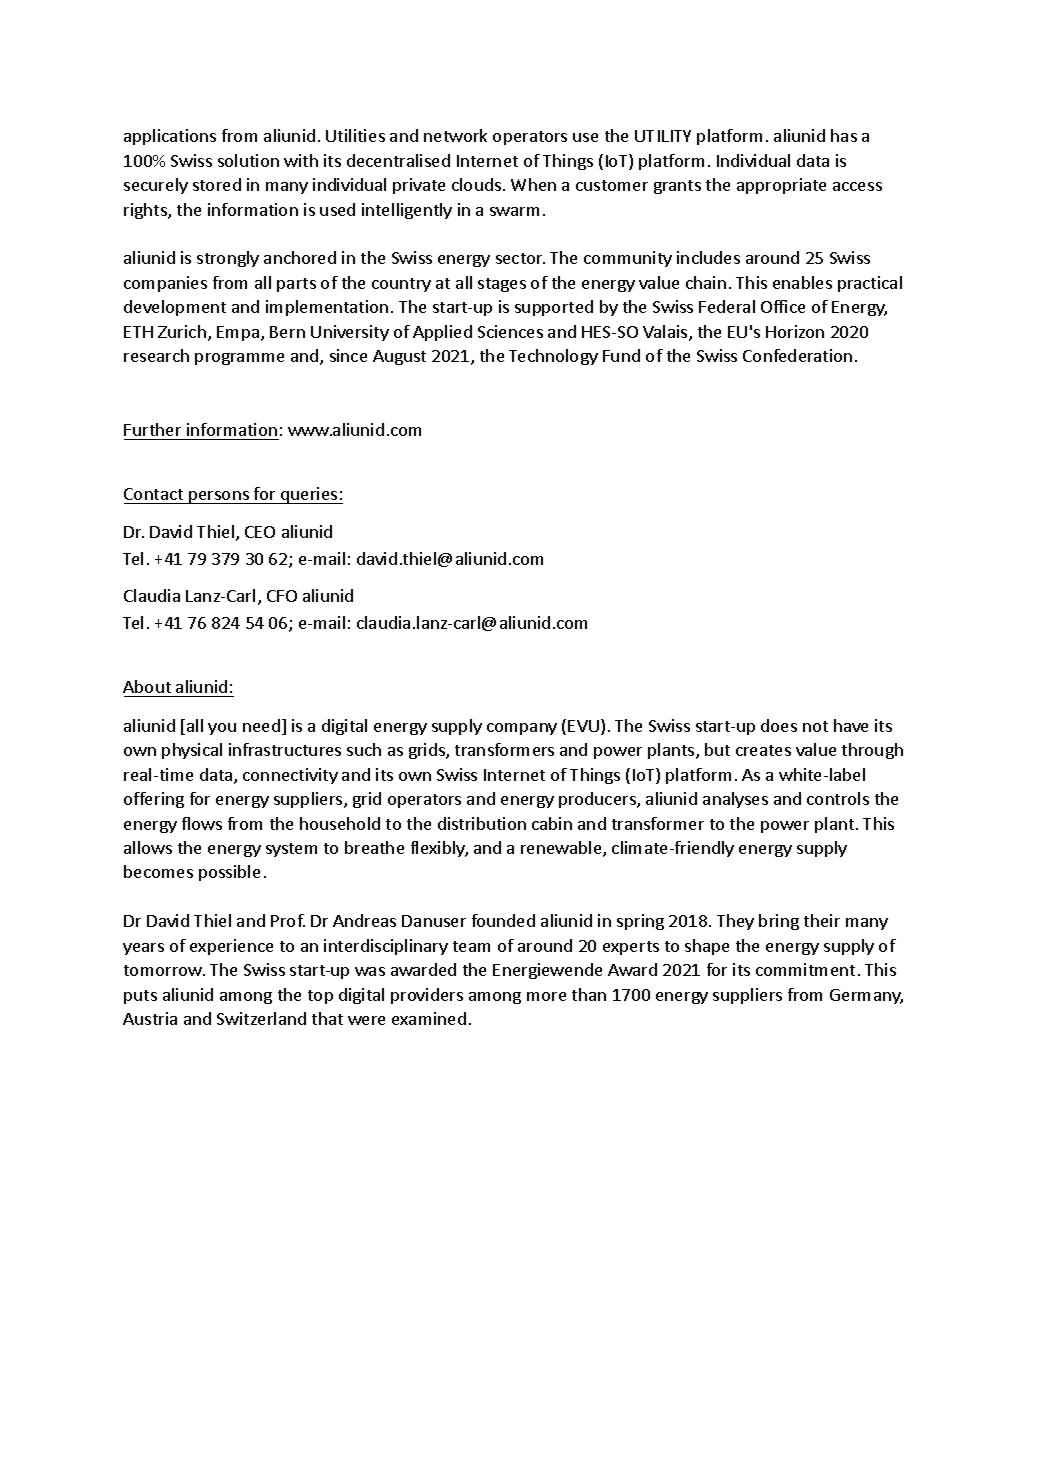 The height and width of the page is (1469, 1039). Describe the element at coordinates (282, 596) in the page. I see `CFO` at that location.
